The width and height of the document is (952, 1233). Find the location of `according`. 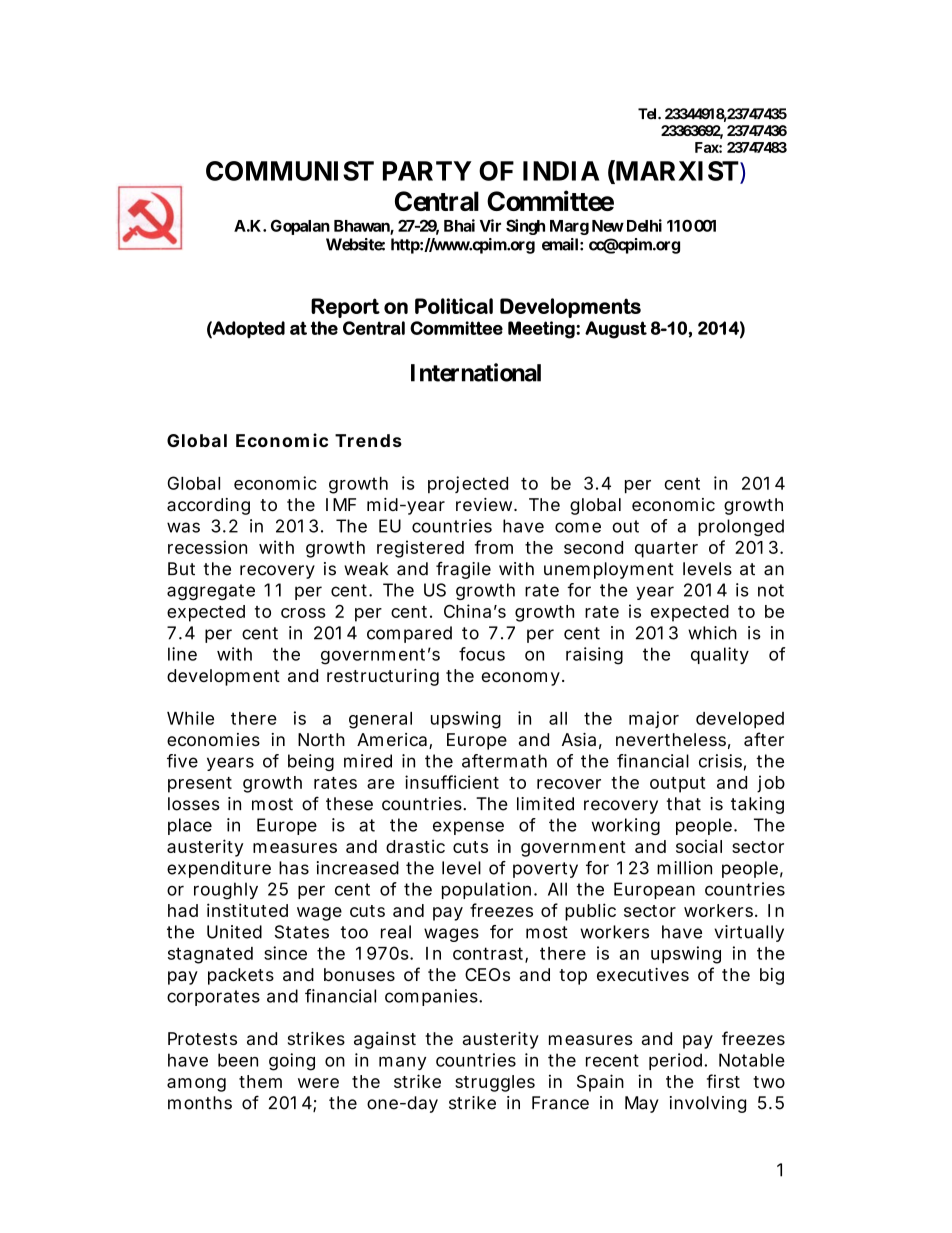

according is located at coordinates (208, 506).
